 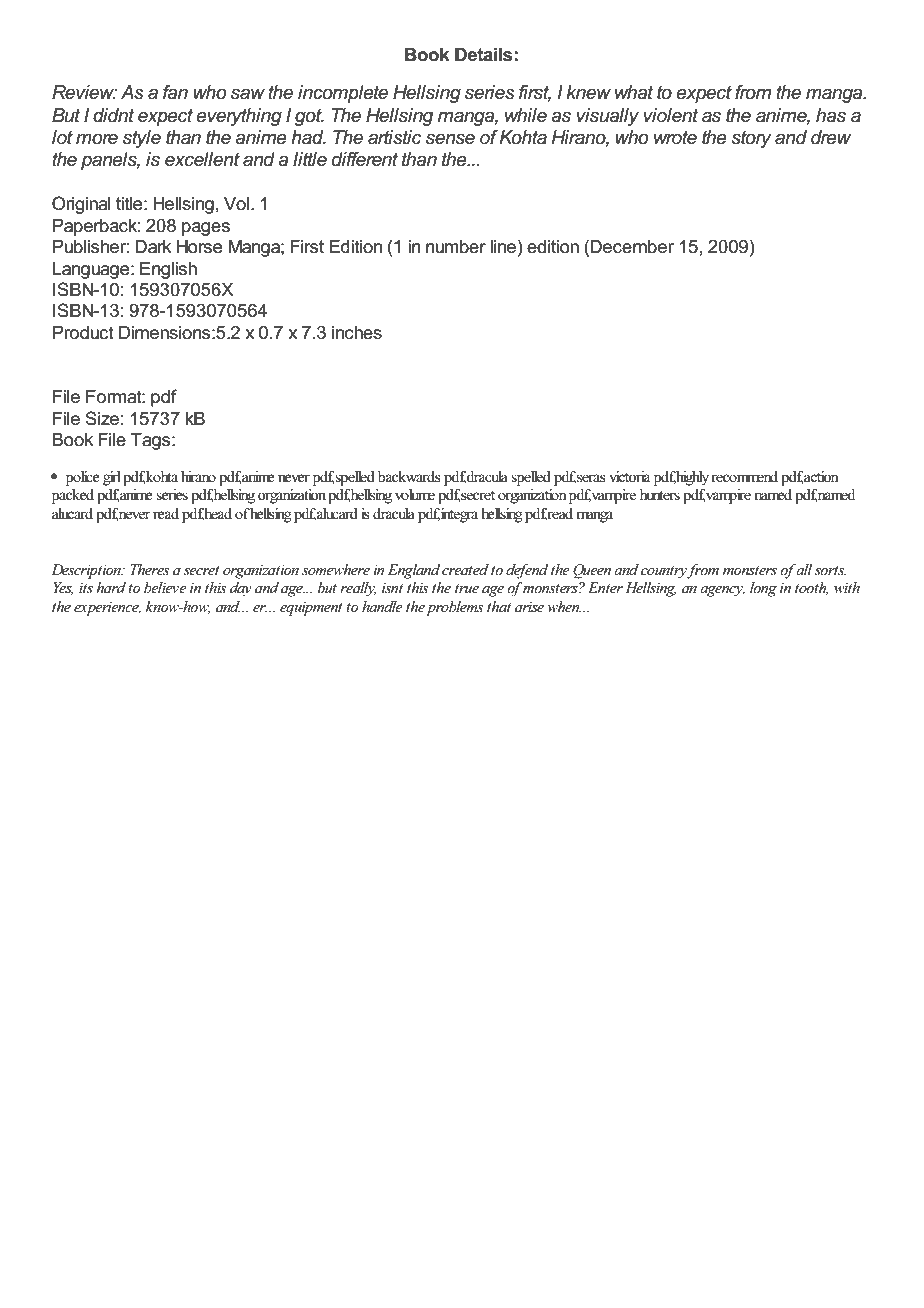 I want to click on hunters, so click(x=660, y=495).
